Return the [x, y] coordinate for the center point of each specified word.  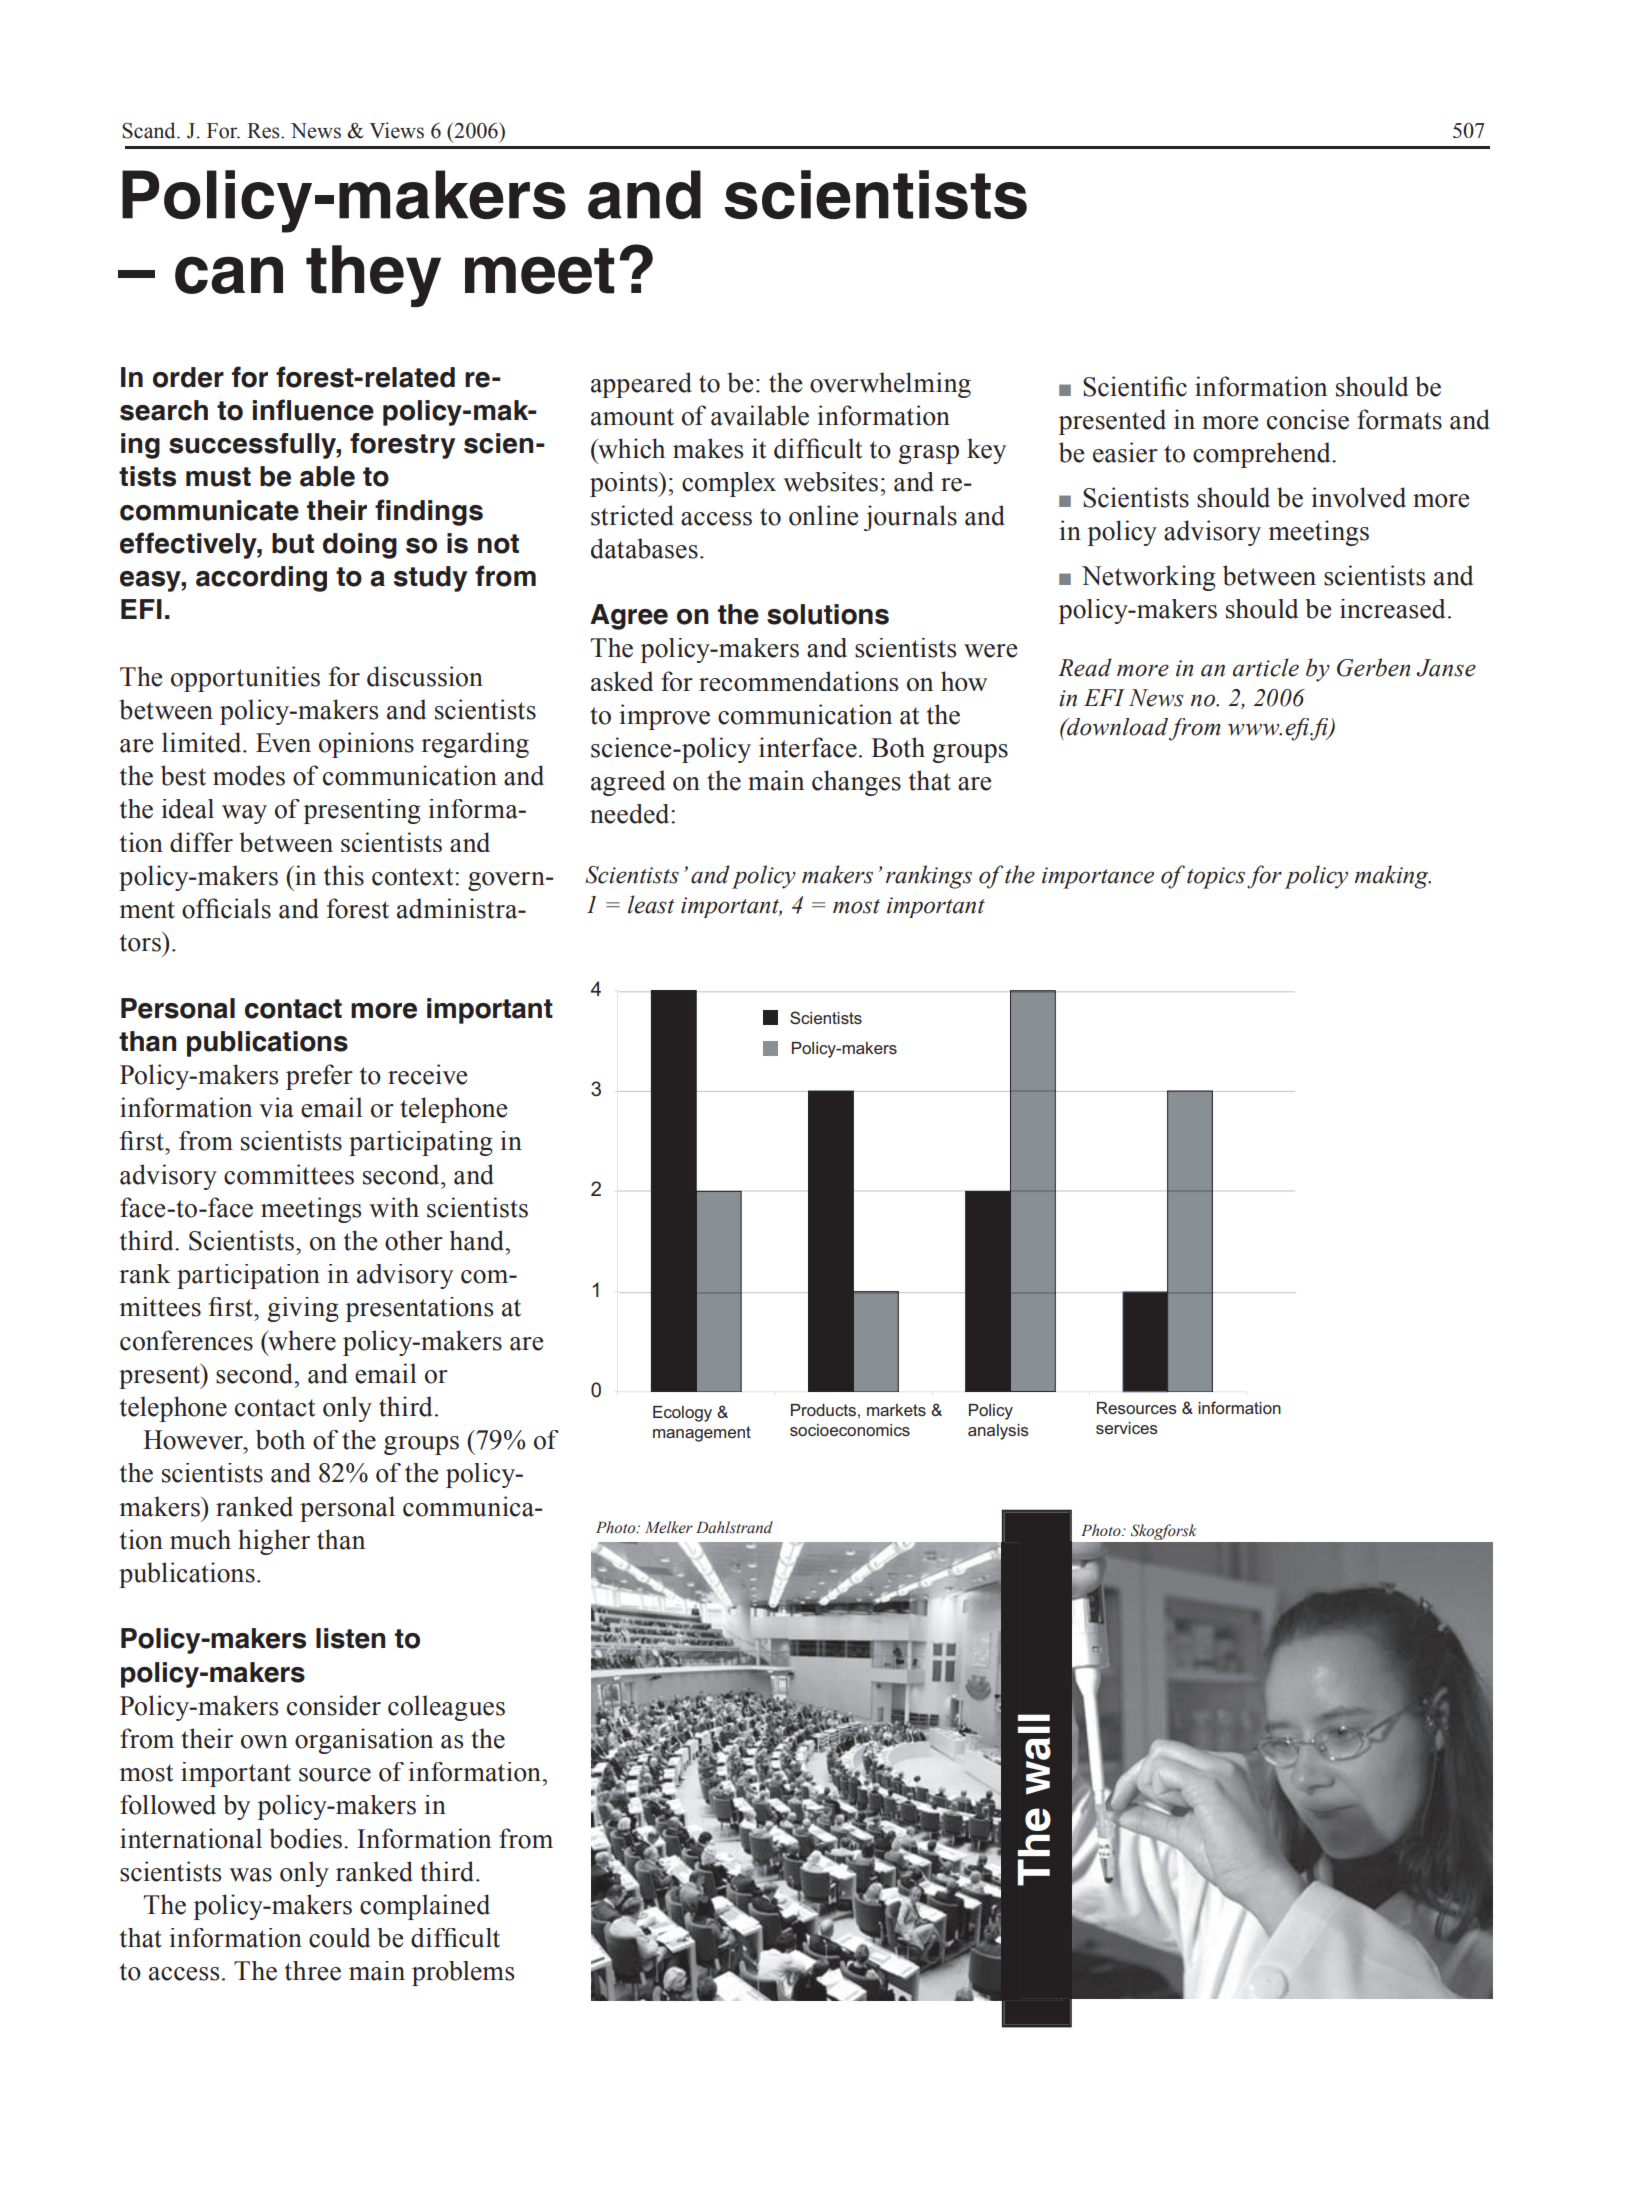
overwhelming [890, 385]
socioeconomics [850, 1430]
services [1127, 1428]
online [824, 515]
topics [1216, 878]
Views [396, 130]
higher [274, 1542]
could [339, 1938]
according [261, 579]
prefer [319, 1077]
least [651, 904]
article [1266, 667]
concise [1308, 419]
